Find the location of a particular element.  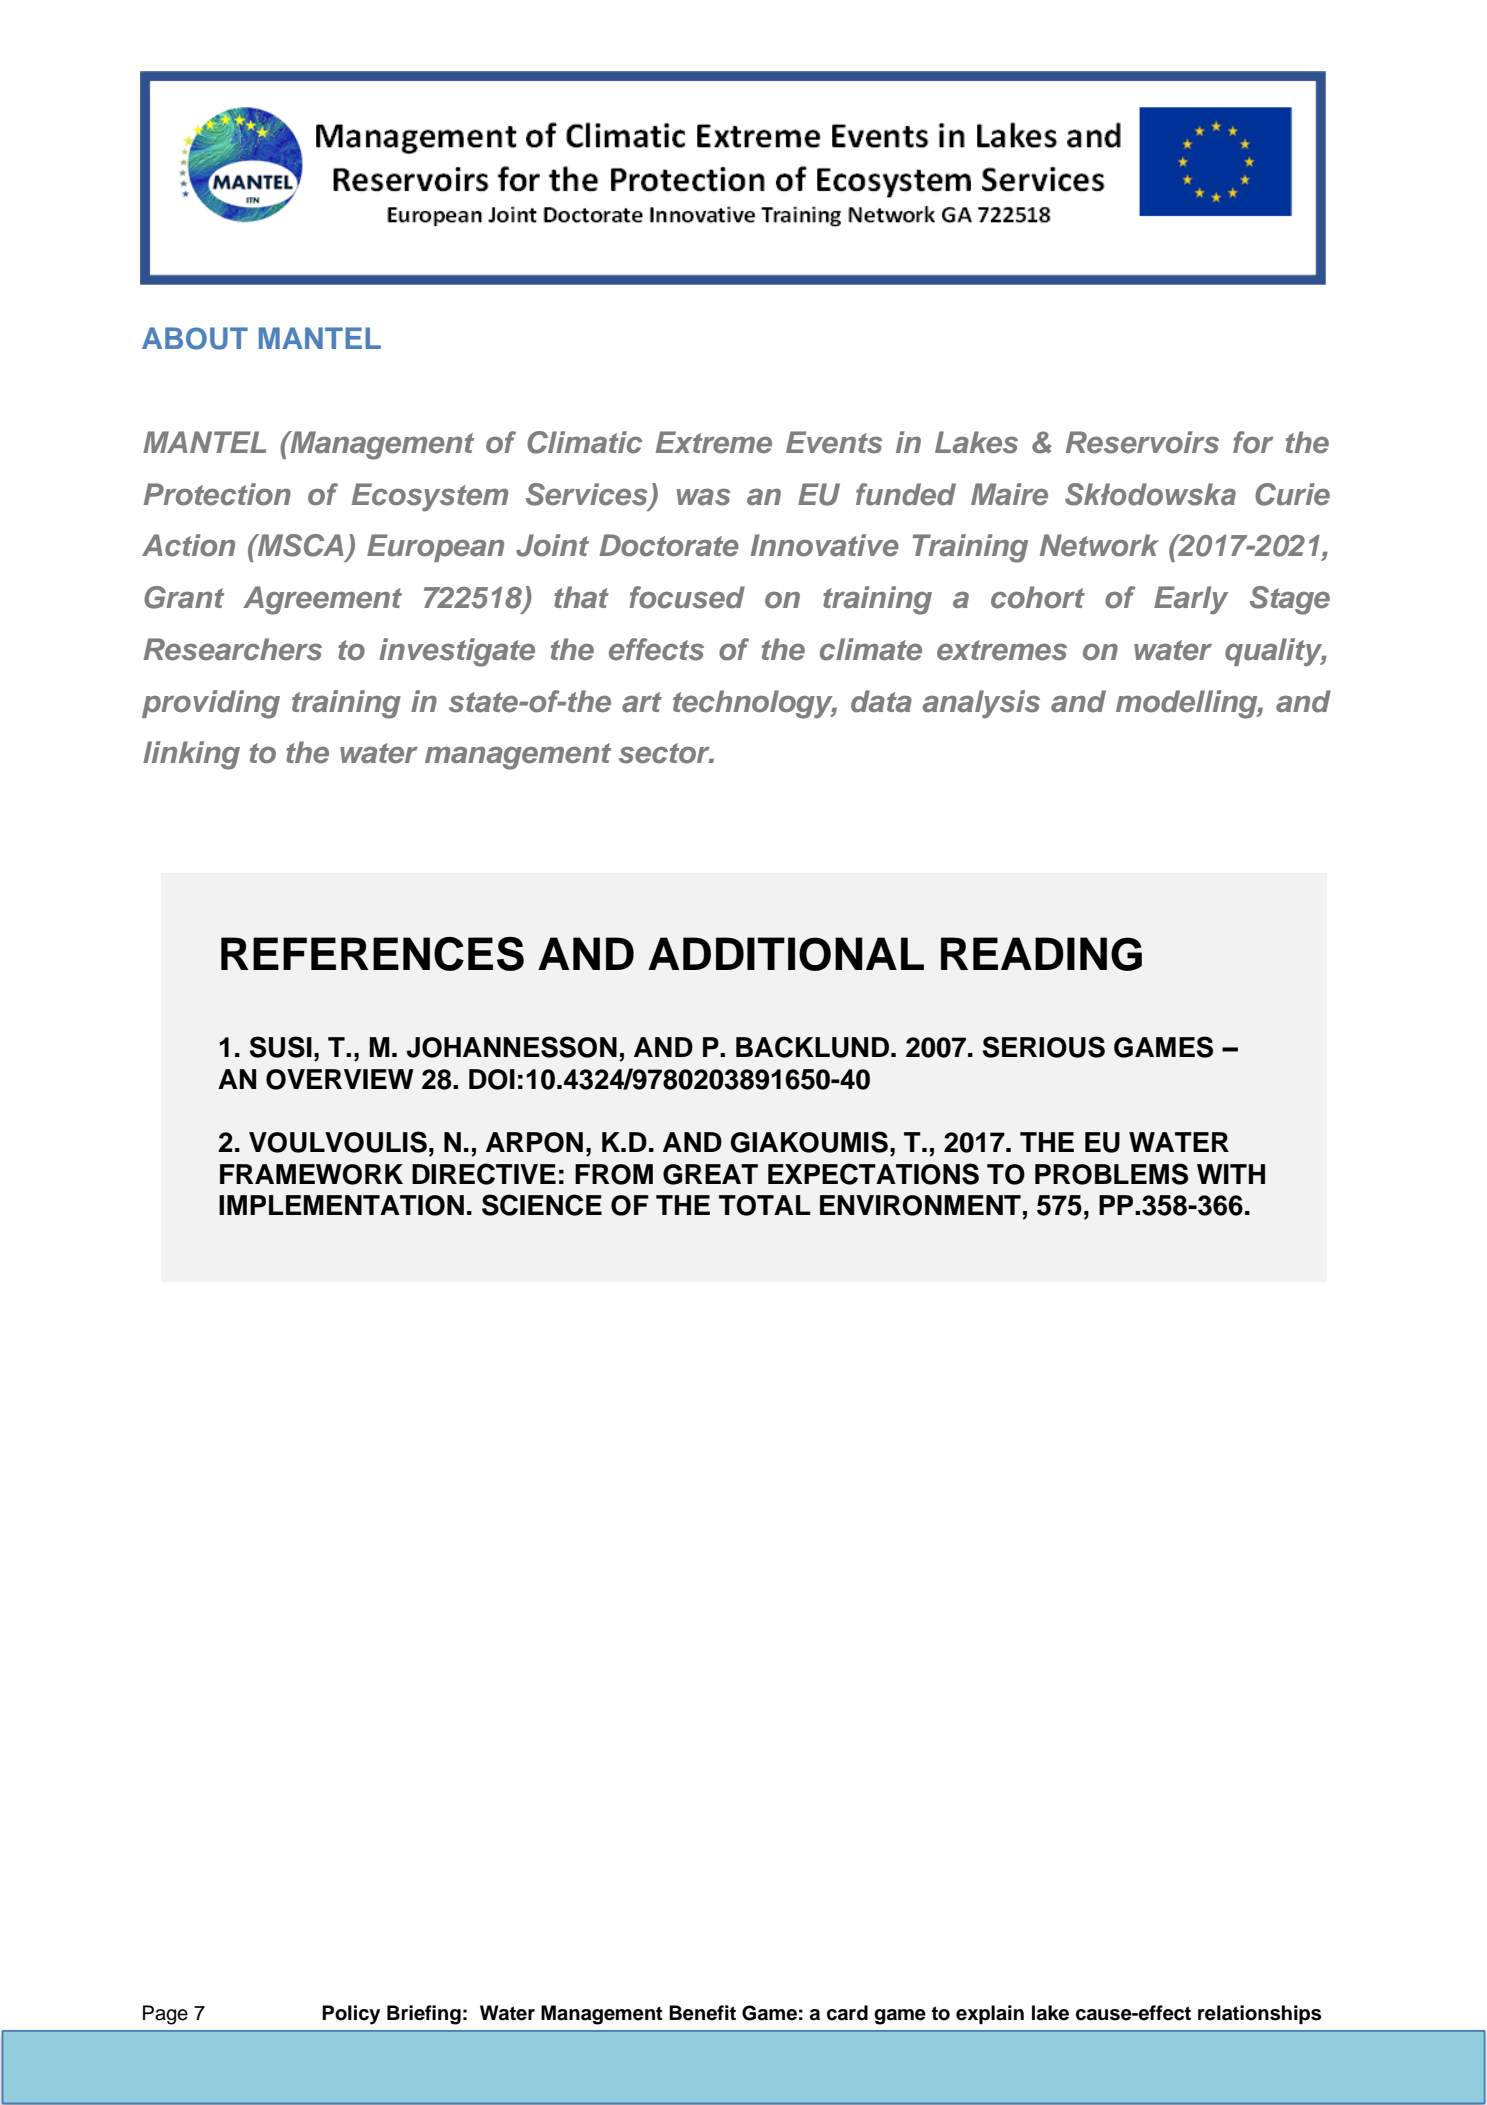

Policy is located at coordinates (351, 2015).
